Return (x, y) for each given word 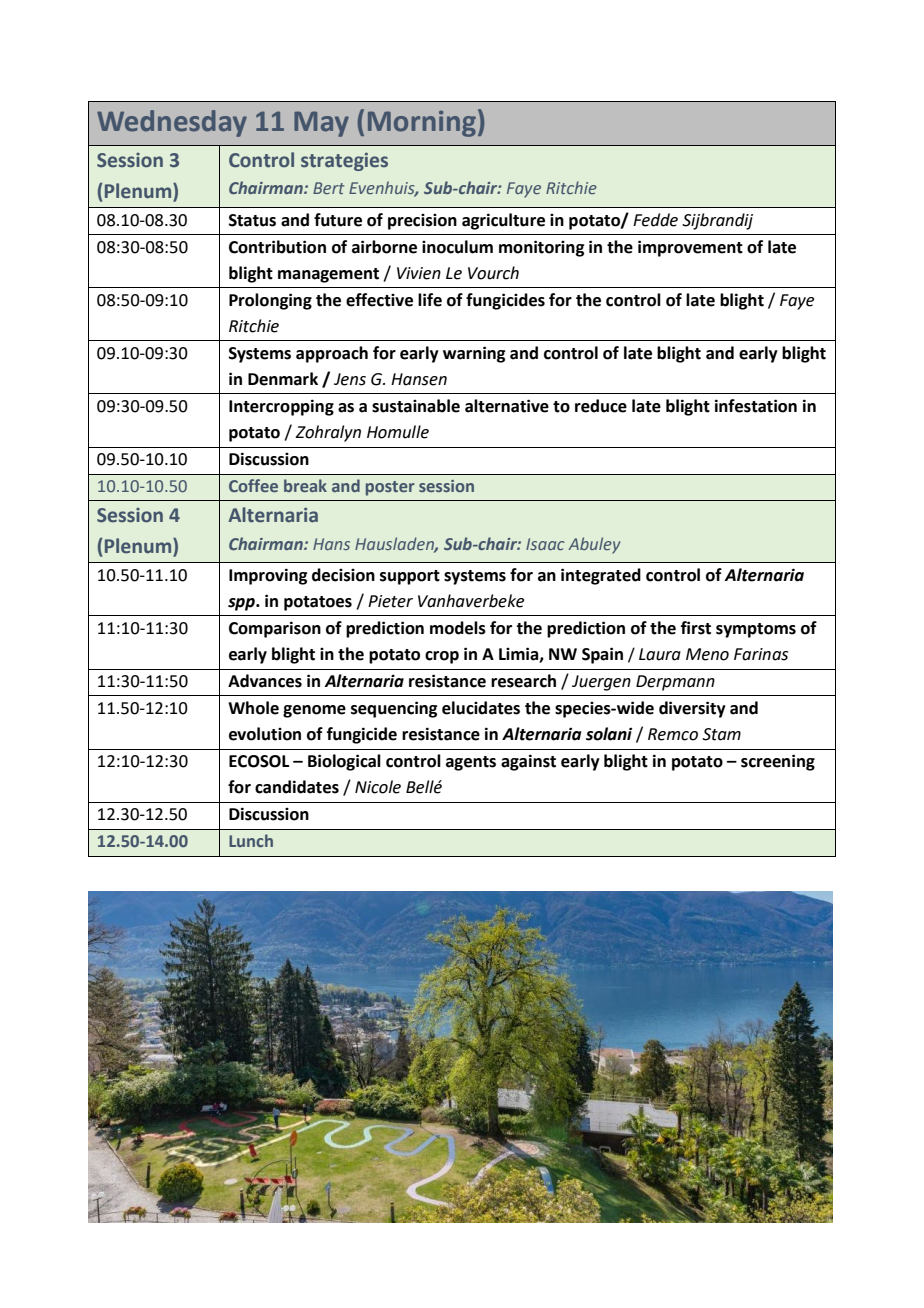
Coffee (253, 485)
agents (471, 763)
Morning (422, 124)
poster (390, 488)
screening (778, 762)
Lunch (251, 840)
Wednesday (172, 123)
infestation (756, 406)
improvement (690, 248)
